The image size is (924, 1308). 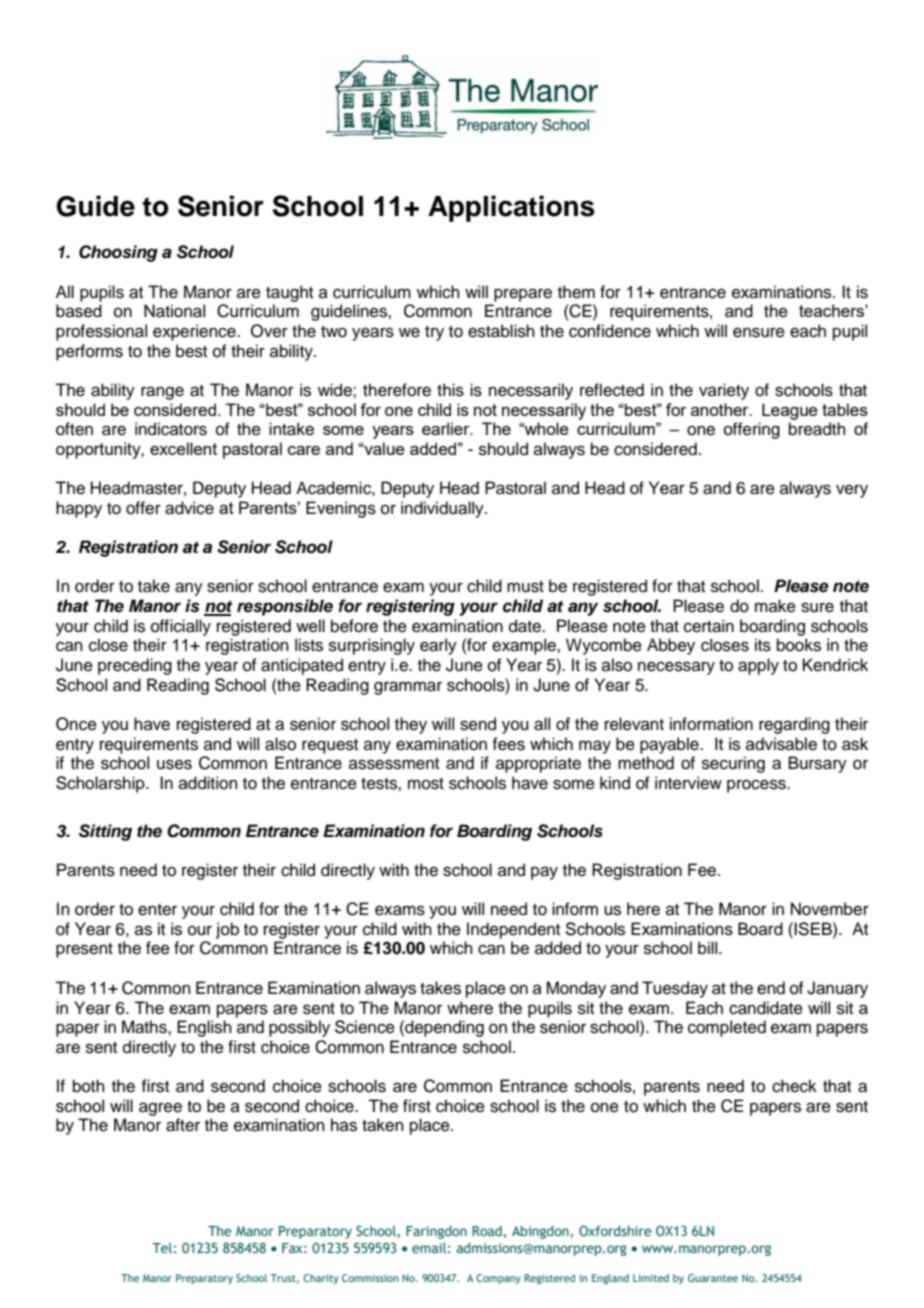 What do you see at coordinates (174, 764) in the screenshot?
I see `uses` at bounding box center [174, 764].
